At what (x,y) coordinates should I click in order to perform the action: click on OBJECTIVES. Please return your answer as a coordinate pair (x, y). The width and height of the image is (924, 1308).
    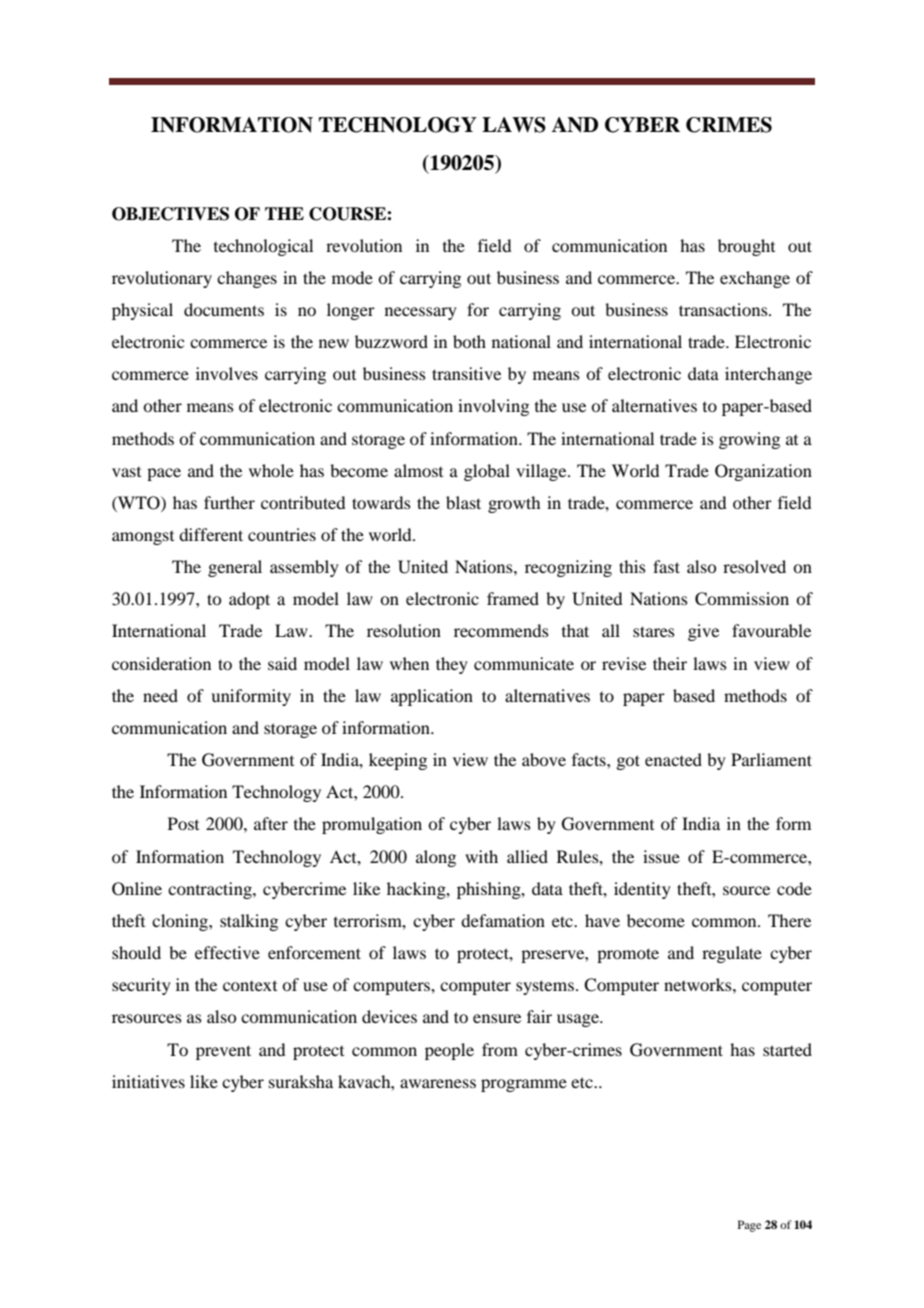
    Looking at the image, I should click on (170, 214).
